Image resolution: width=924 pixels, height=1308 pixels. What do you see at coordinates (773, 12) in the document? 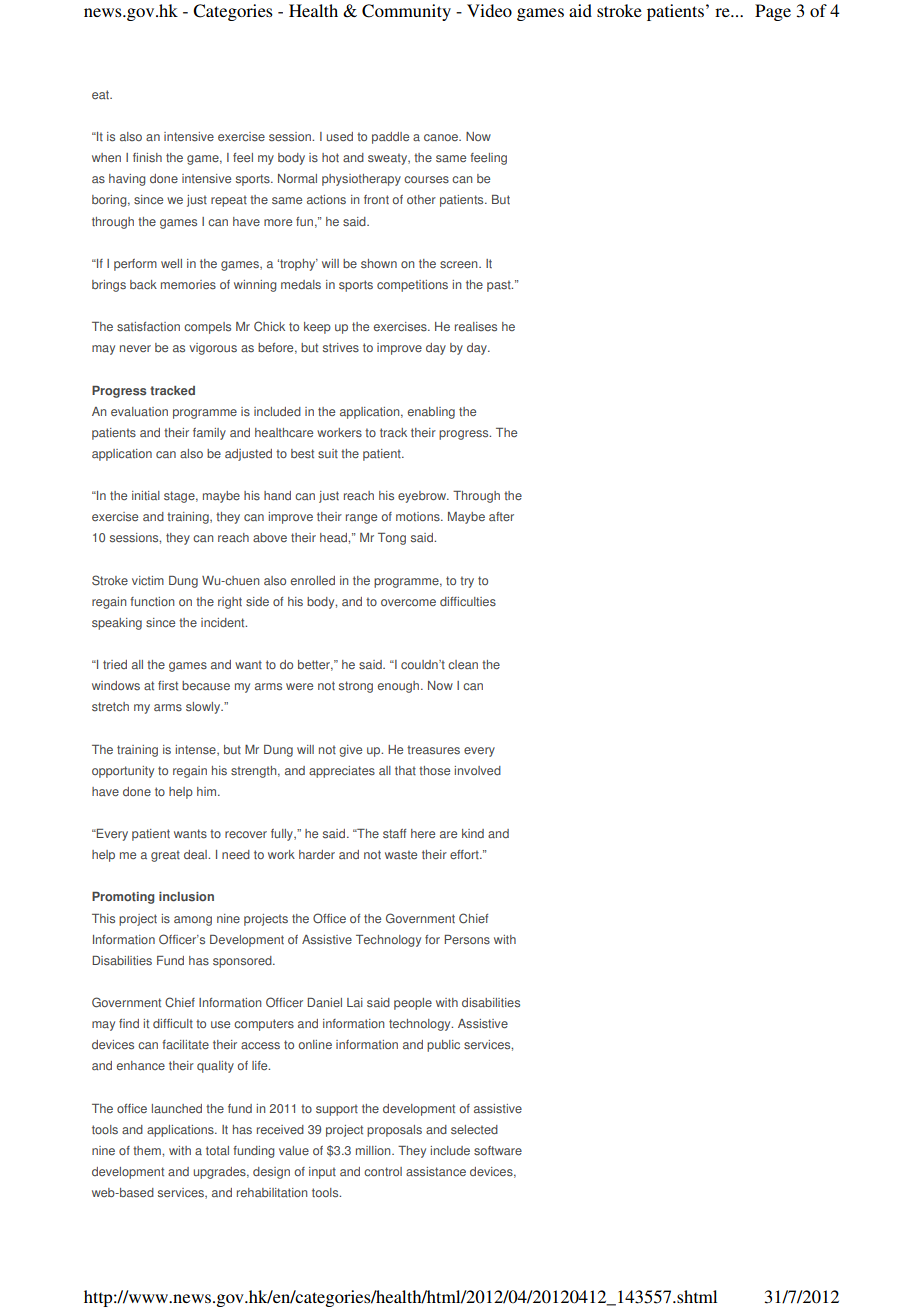
I see `Page` at bounding box center [773, 12].
